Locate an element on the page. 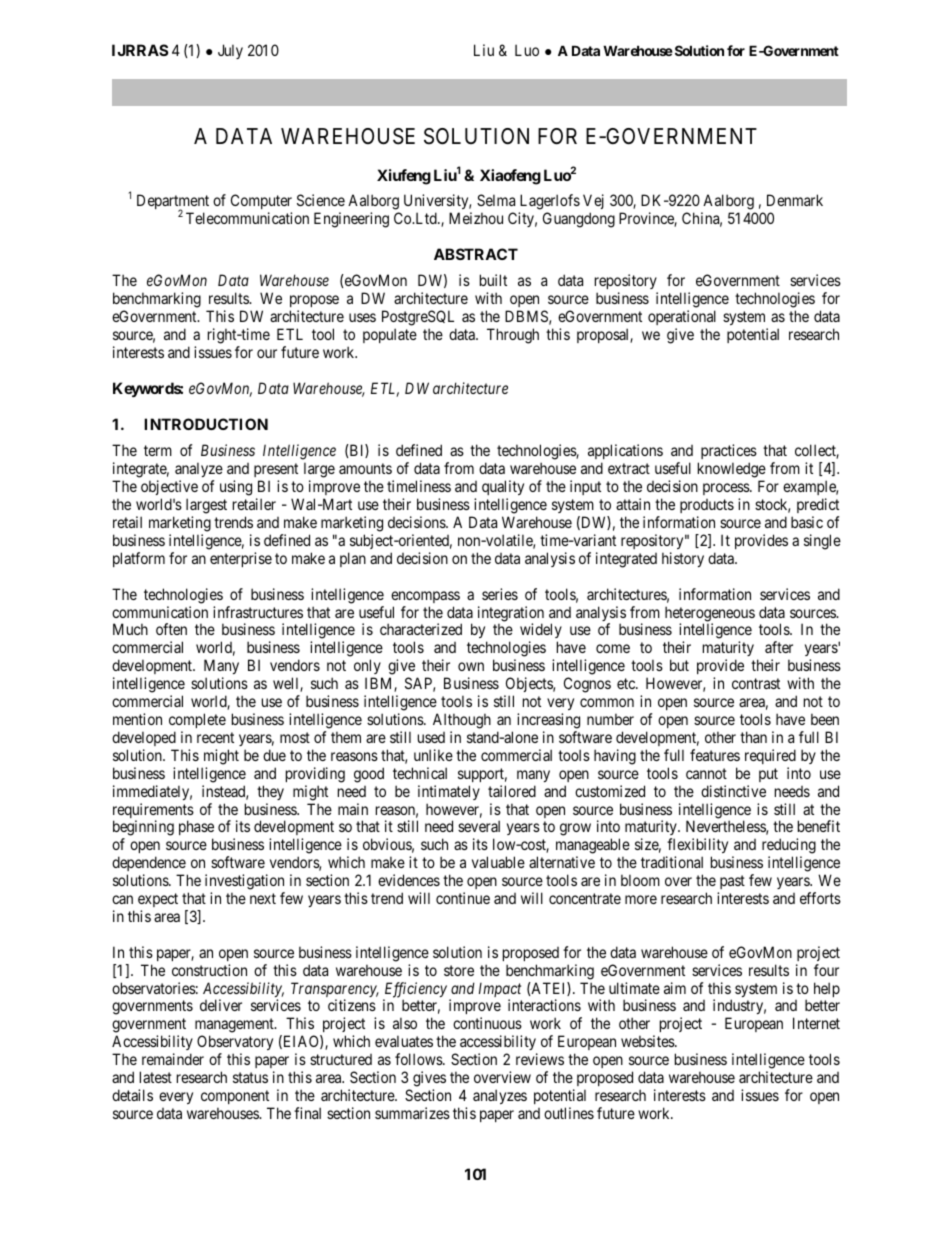 Image resolution: width=952 pixels, height=1233 pixels. operational is located at coordinates (682, 317).
